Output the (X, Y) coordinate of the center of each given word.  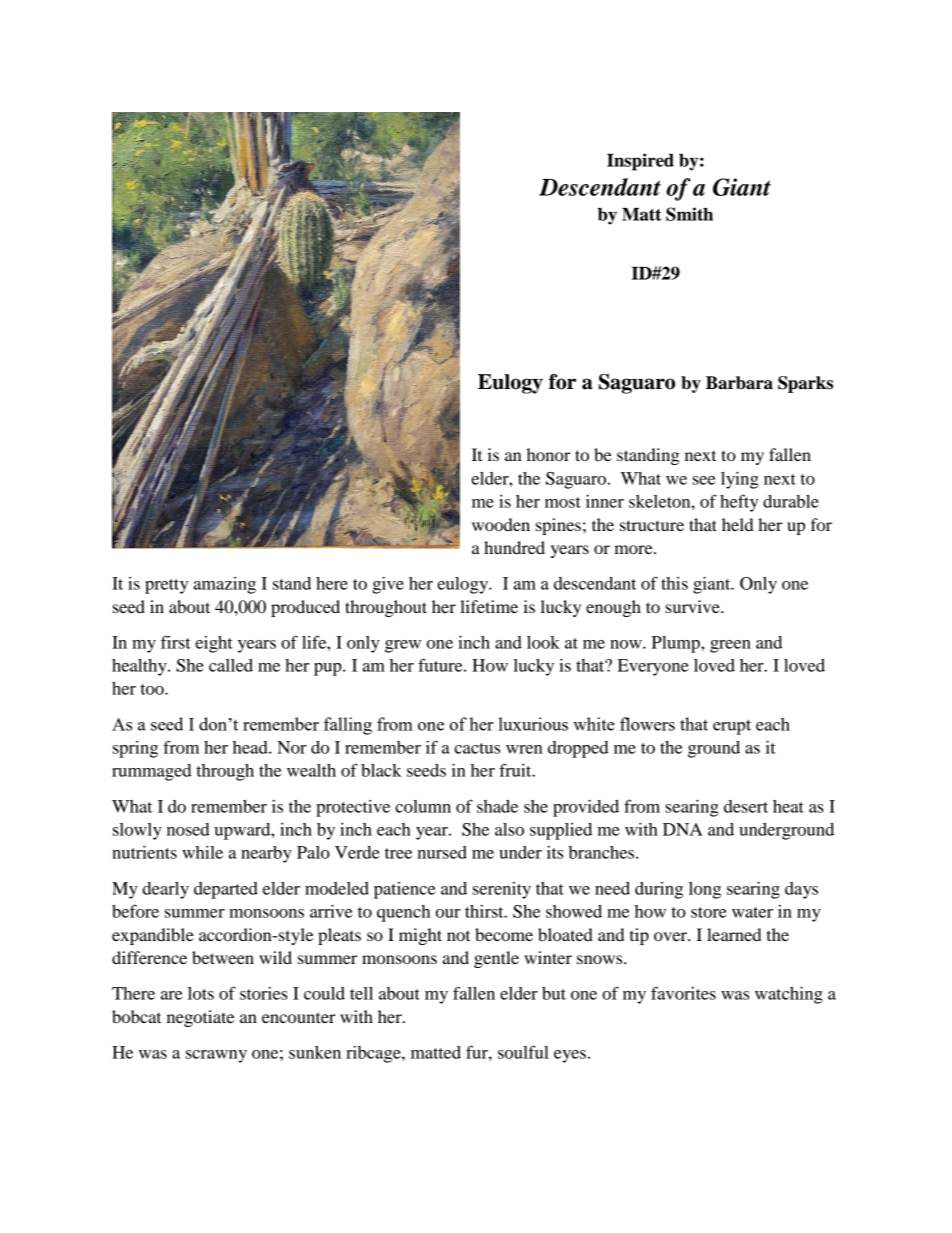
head (251, 747)
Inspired (640, 162)
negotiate (200, 1018)
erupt (732, 727)
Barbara (739, 383)
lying (740, 480)
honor (549, 454)
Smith (689, 214)
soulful (523, 1052)
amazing (225, 585)
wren (524, 749)
